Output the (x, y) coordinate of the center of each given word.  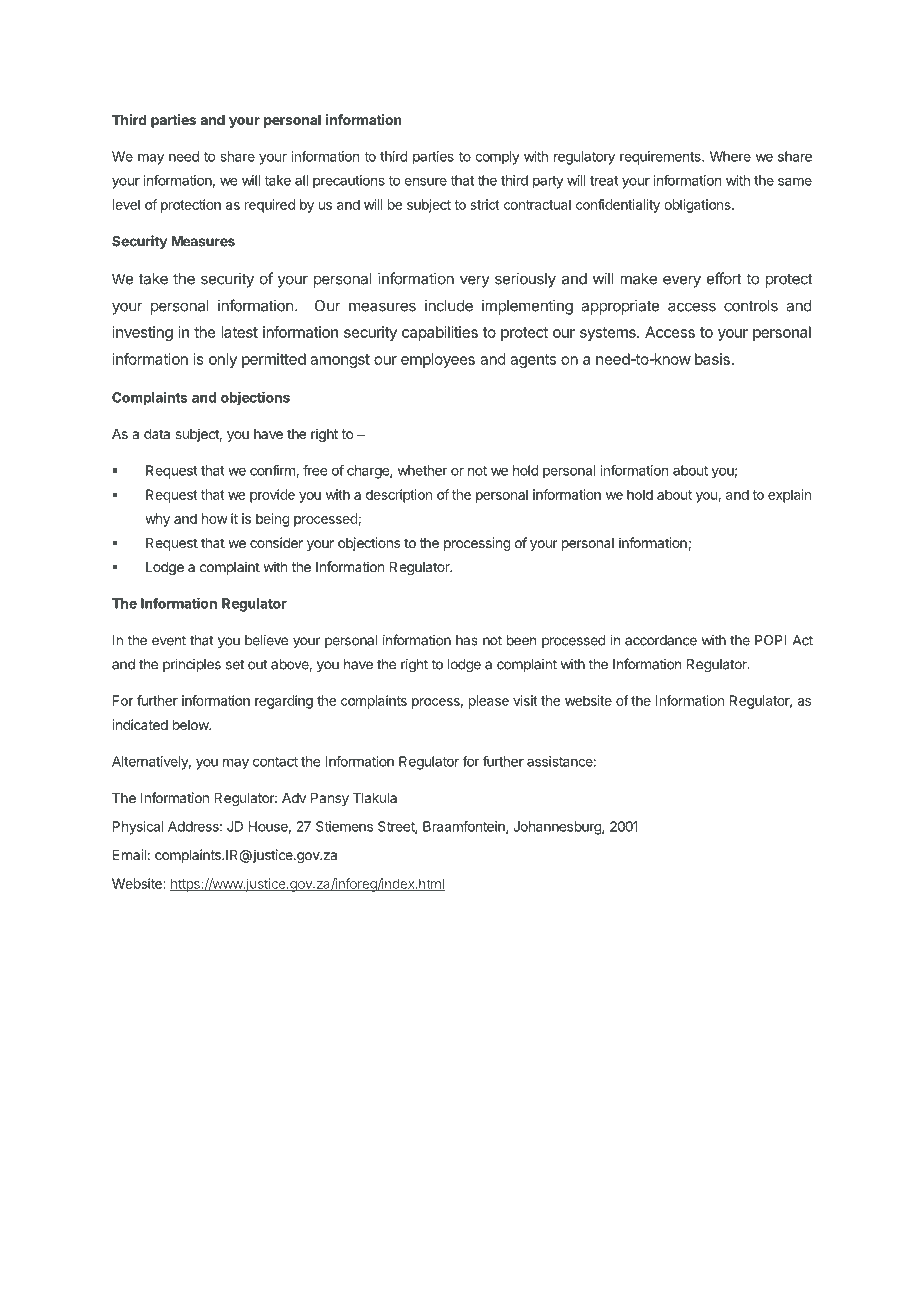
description (399, 496)
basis (712, 359)
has (467, 640)
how (215, 518)
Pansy (330, 799)
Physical (138, 828)
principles (192, 665)
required (270, 206)
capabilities (440, 333)
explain (789, 496)
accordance (661, 640)
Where (730, 156)
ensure (425, 181)
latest (239, 332)
